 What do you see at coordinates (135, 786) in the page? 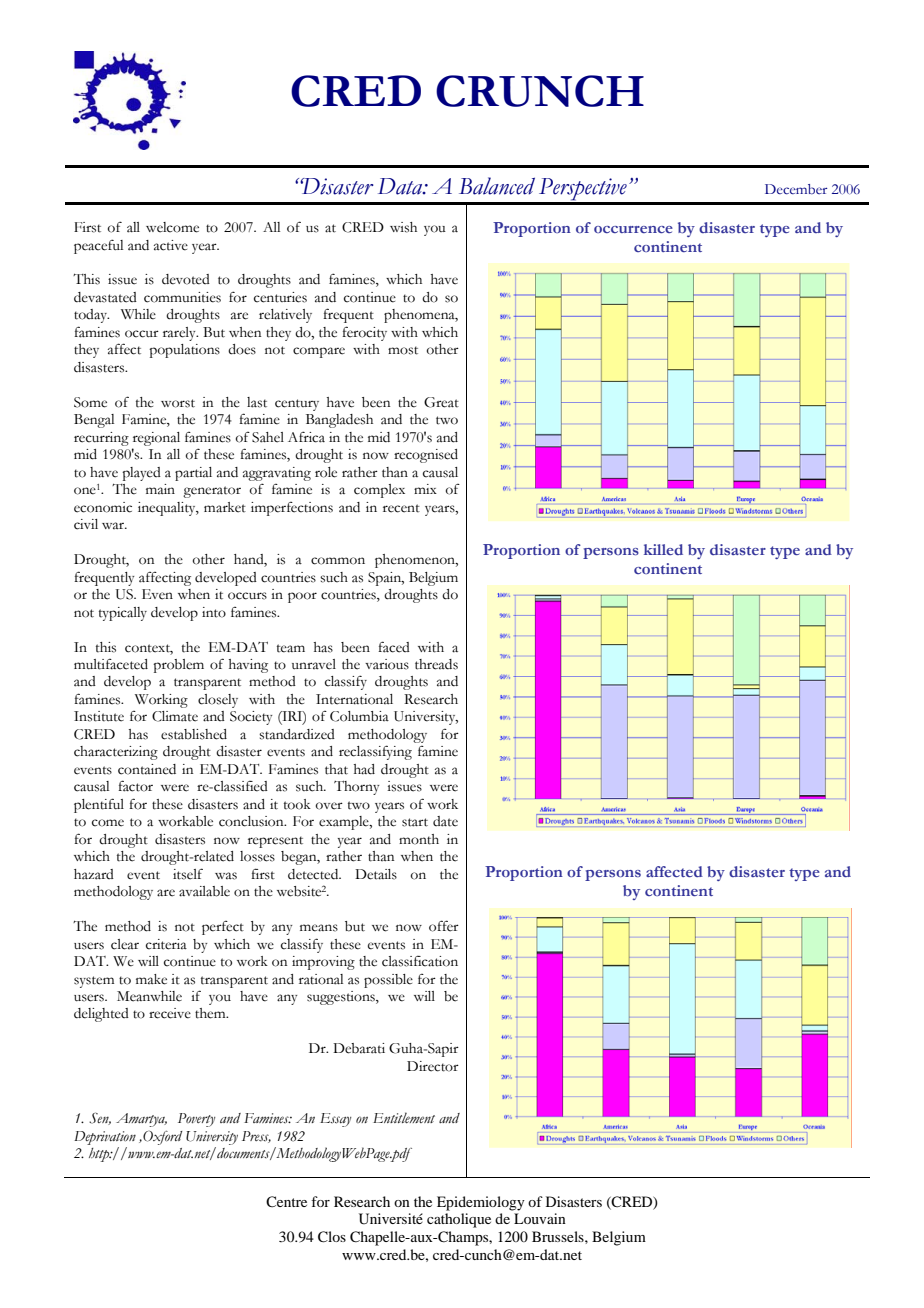
I see `factor` at bounding box center [135, 786].
